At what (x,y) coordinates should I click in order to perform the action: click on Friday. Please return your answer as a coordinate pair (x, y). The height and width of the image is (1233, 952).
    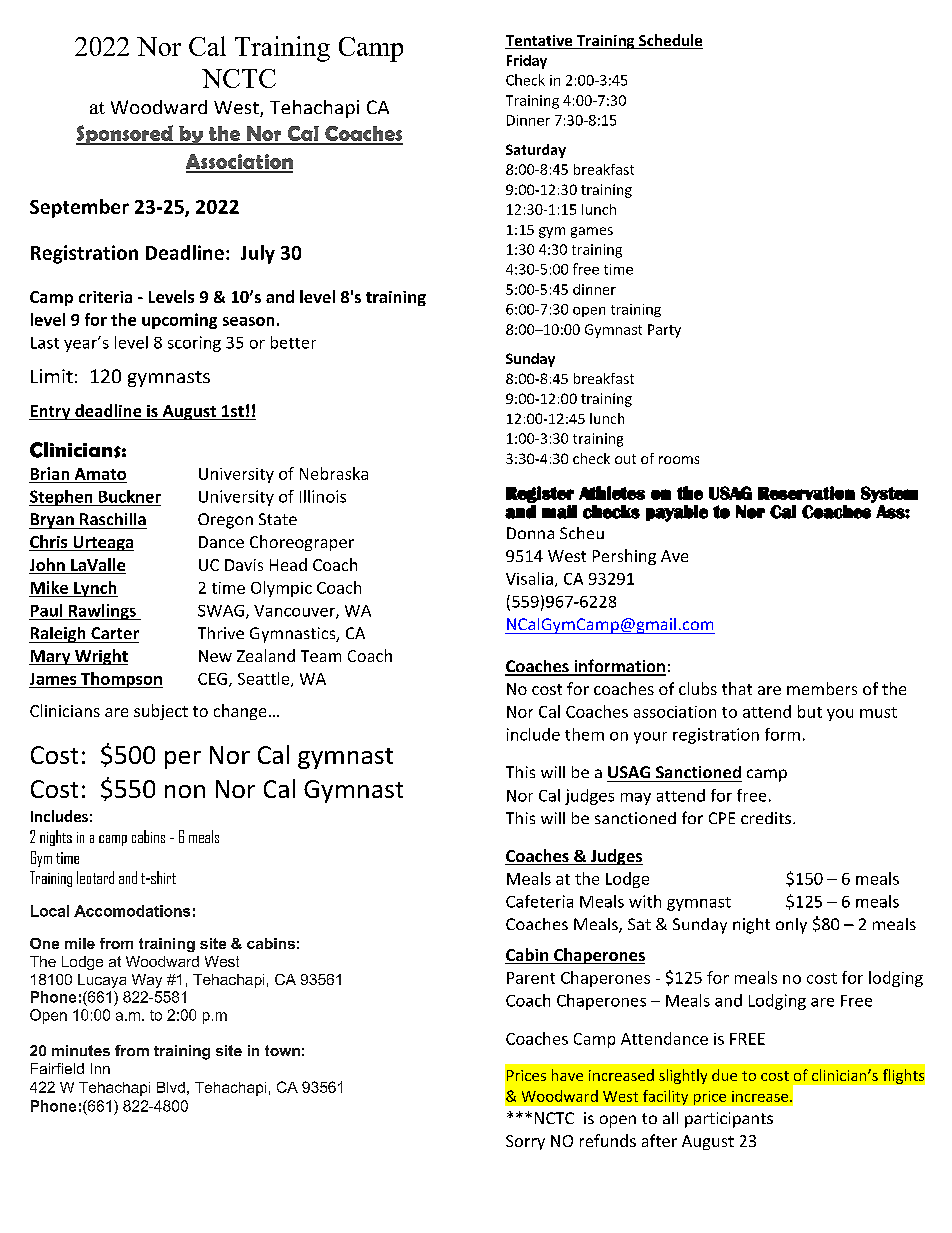
    Looking at the image, I should click on (527, 62).
